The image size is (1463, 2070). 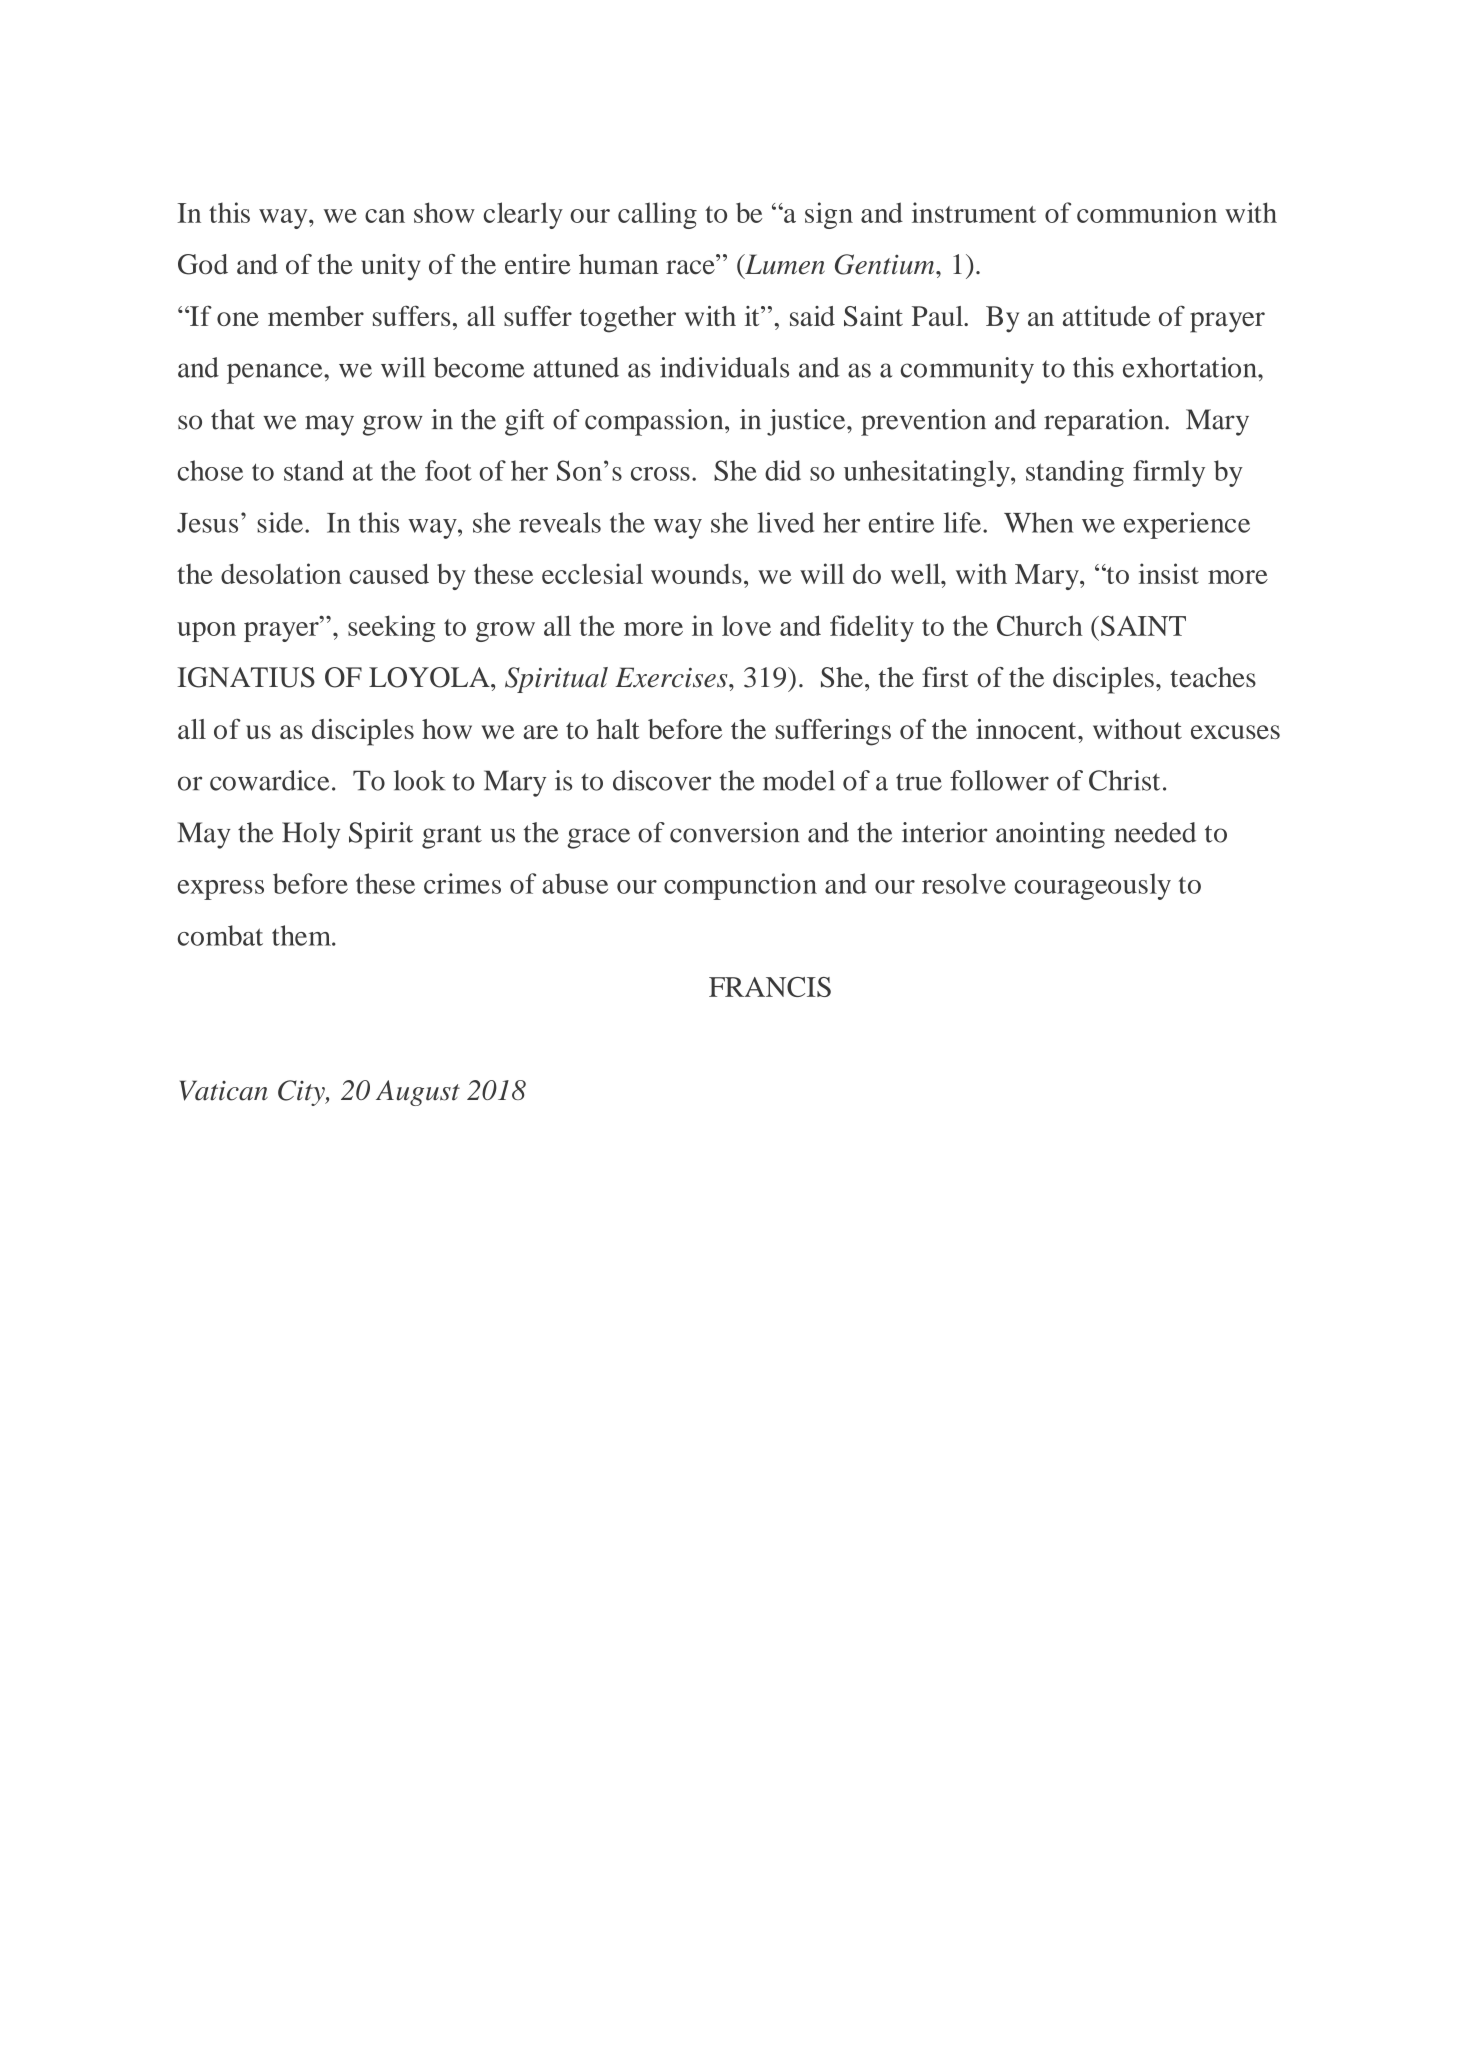 What do you see at coordinates (444, 212) in the image?
I see `show` at bounding box center [444, 212].
